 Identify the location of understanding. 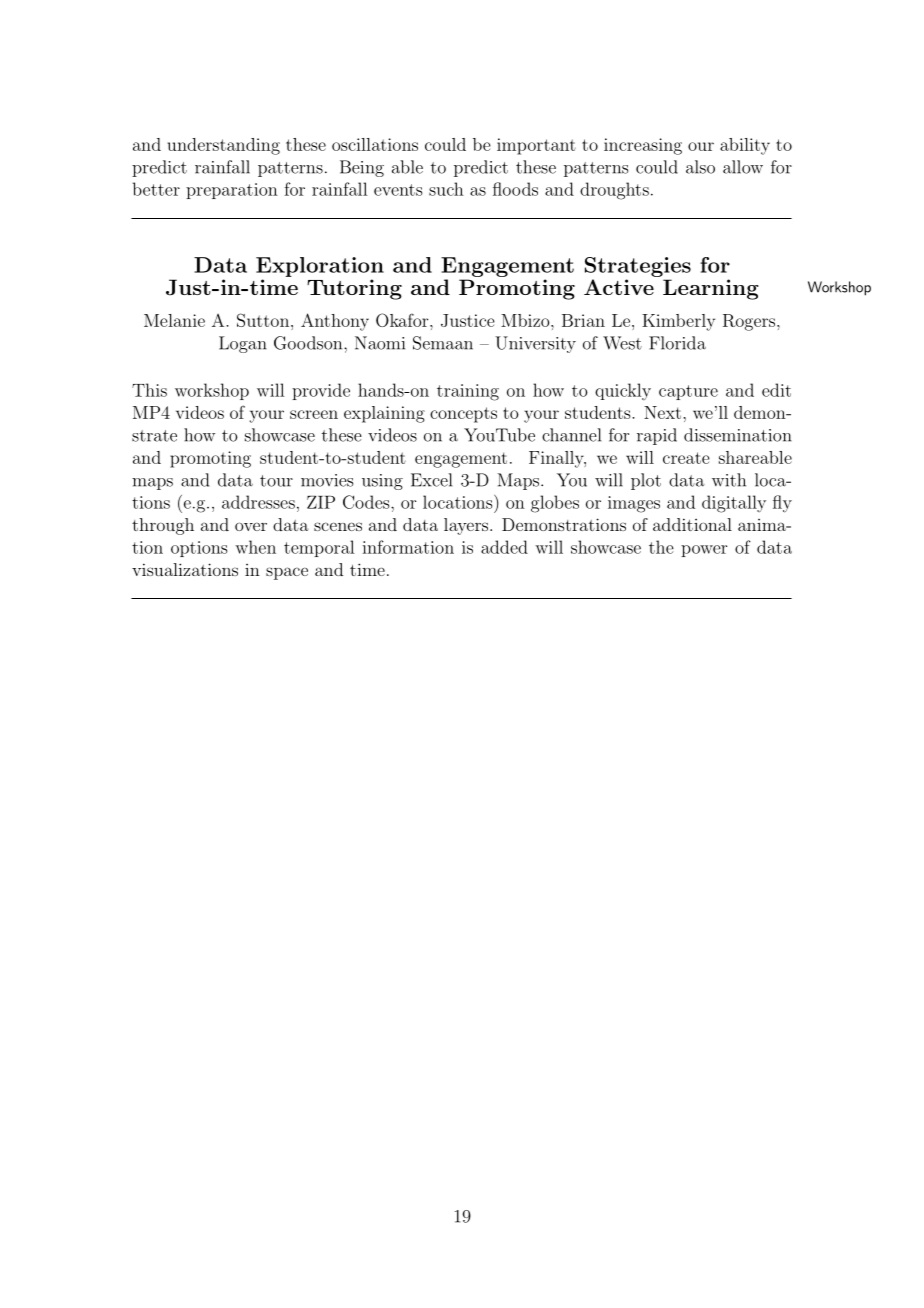
(223, 146).
